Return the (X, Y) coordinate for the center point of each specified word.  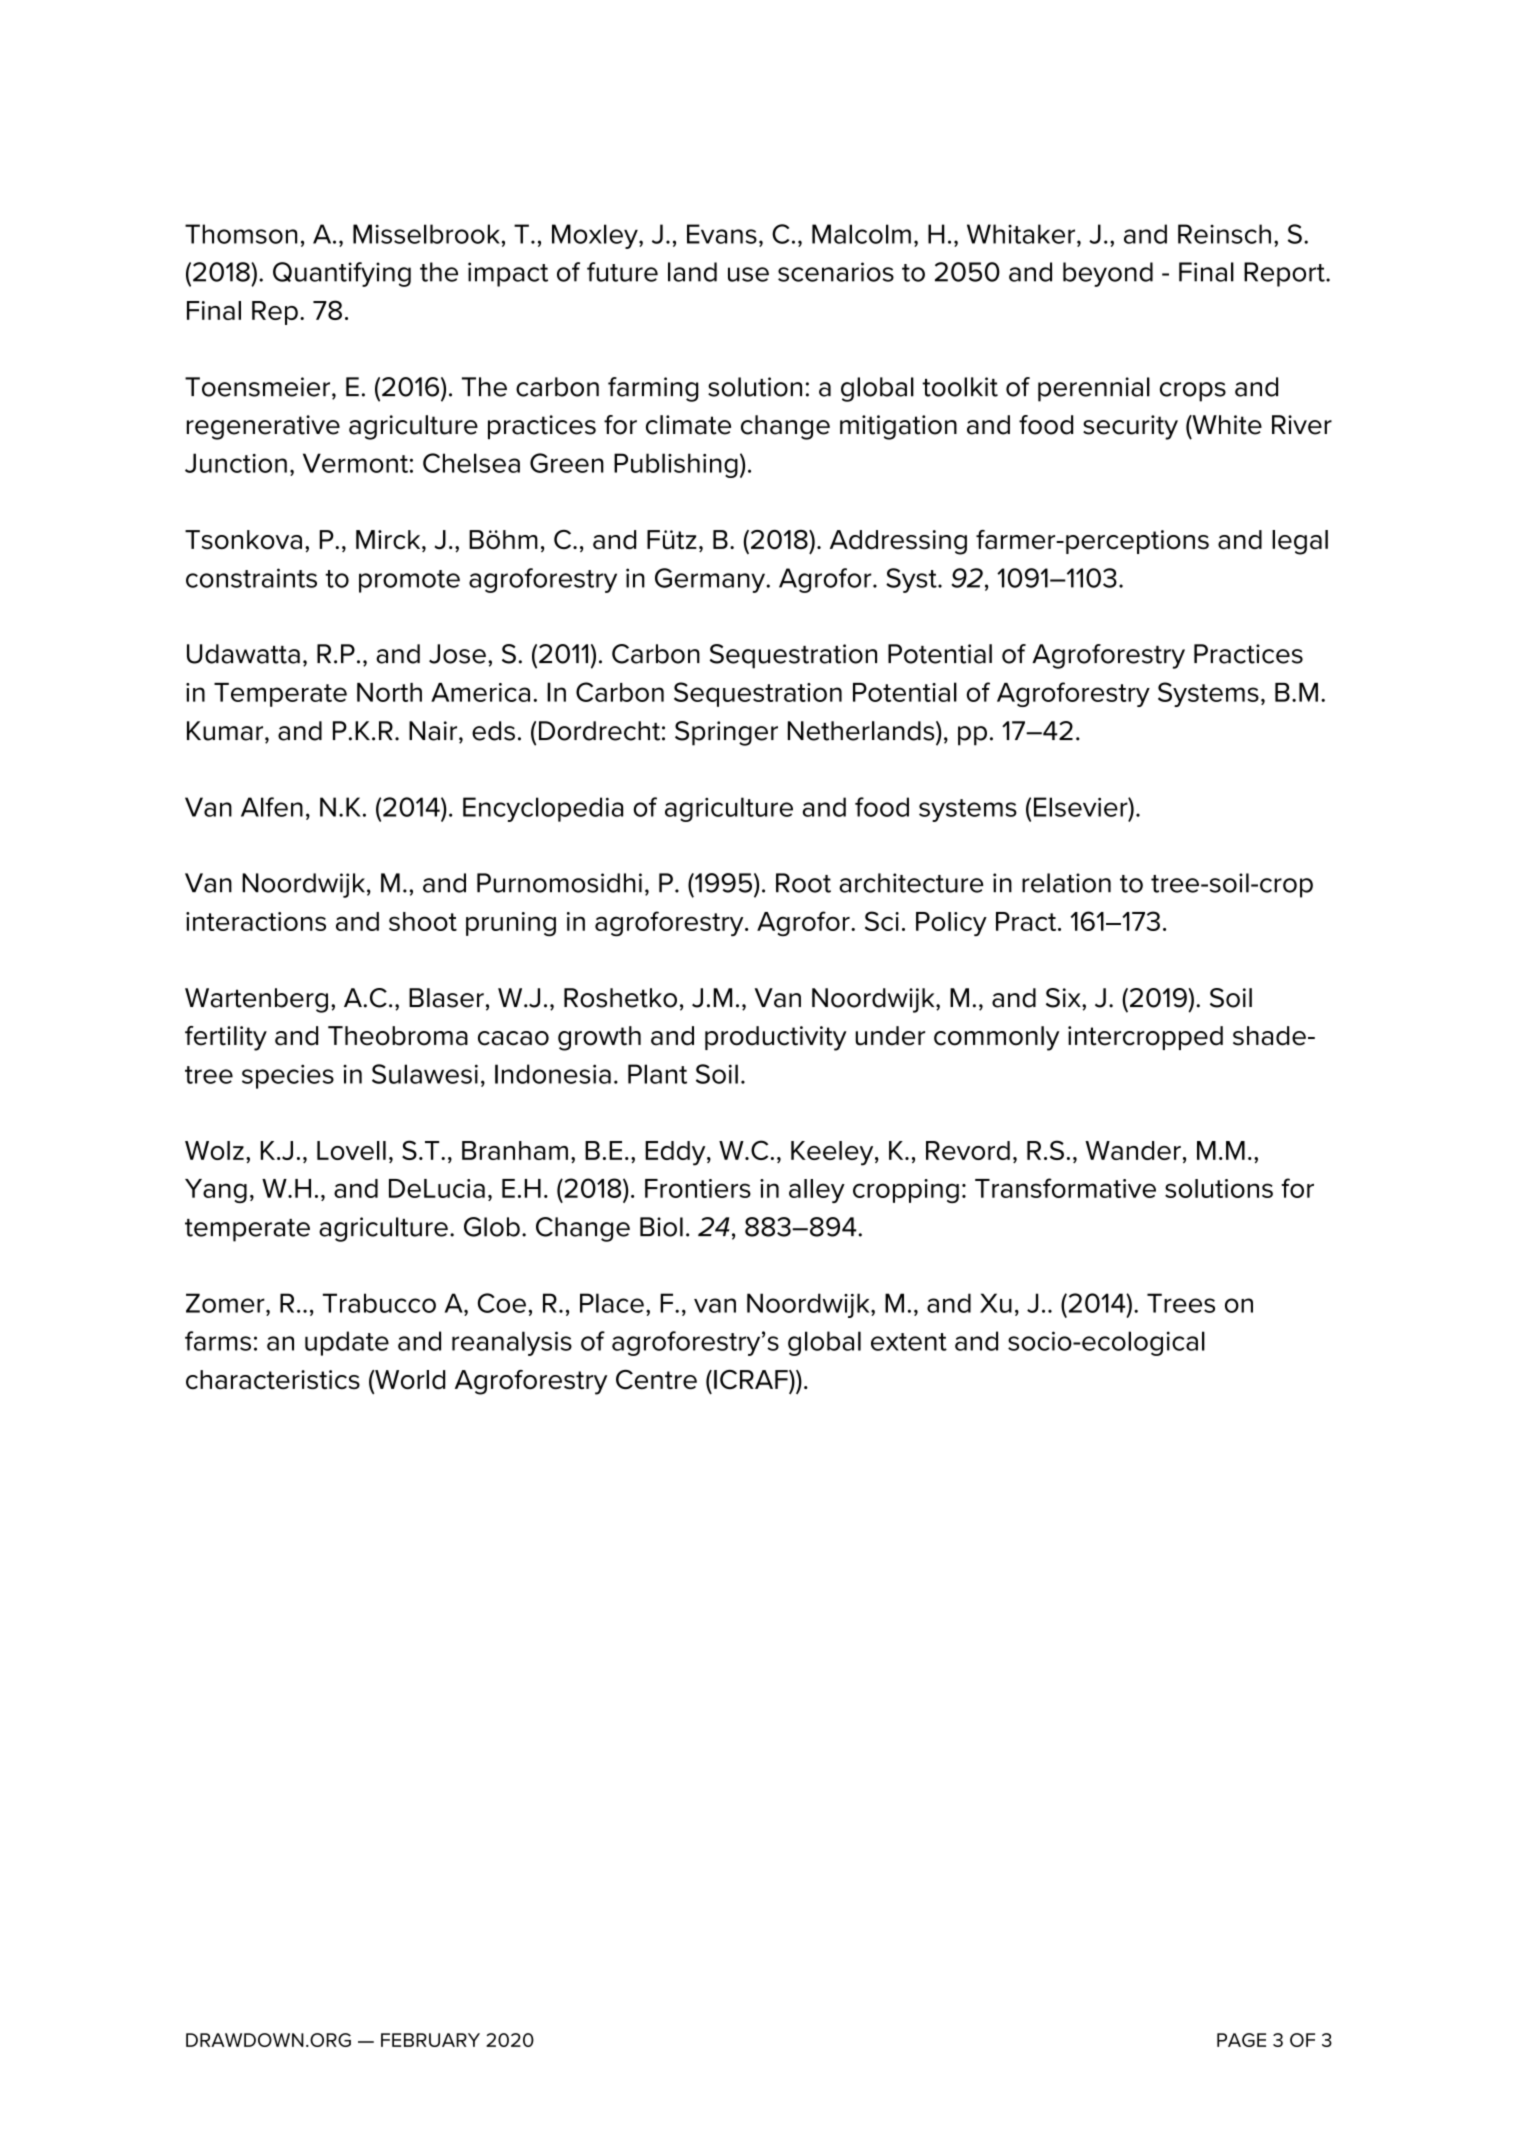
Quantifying (342, 274)
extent (909, 1342)
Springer (726, 733)
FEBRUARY (430, 2040)
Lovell (351, 1150)
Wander (1133, 1150)
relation (1066, 883)
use (748, 274)
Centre (656, 1380)
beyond (1108, 274)
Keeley (833, 1153)
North (389, 692)
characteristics (273, 1380)
